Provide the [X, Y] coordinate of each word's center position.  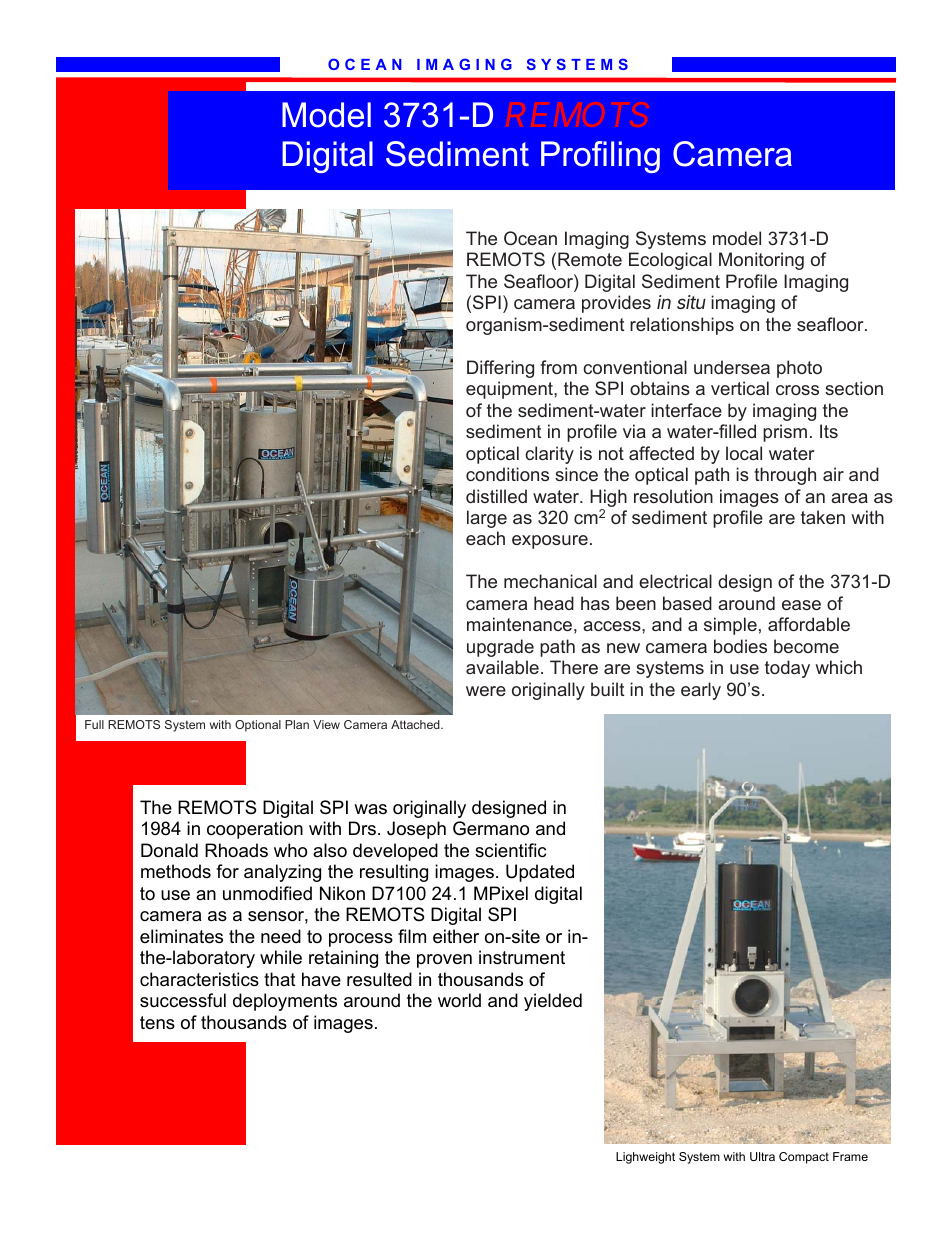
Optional [258, 726]
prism [785, 433]
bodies [740, 646]
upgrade [500, 648]
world [459, 1000]
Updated [540, 873]
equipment [510, 390]
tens [157, 1023]
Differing [500, 369]
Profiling [600, 157]
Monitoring [761, 261]
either [456, 936]
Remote [590, 259]
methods [176, 871]
